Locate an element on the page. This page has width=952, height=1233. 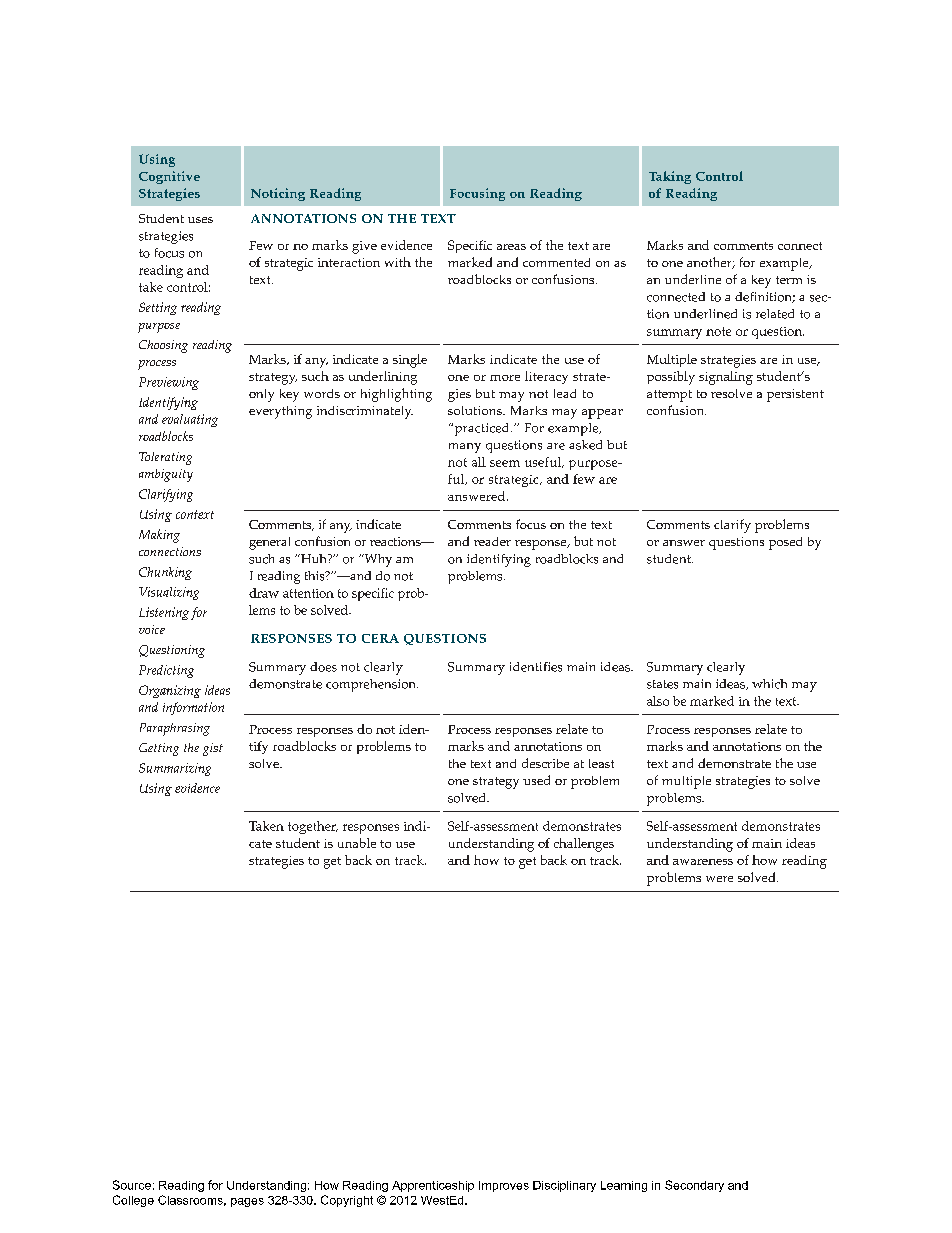
comprehension is located at coordinates (372, 685).
